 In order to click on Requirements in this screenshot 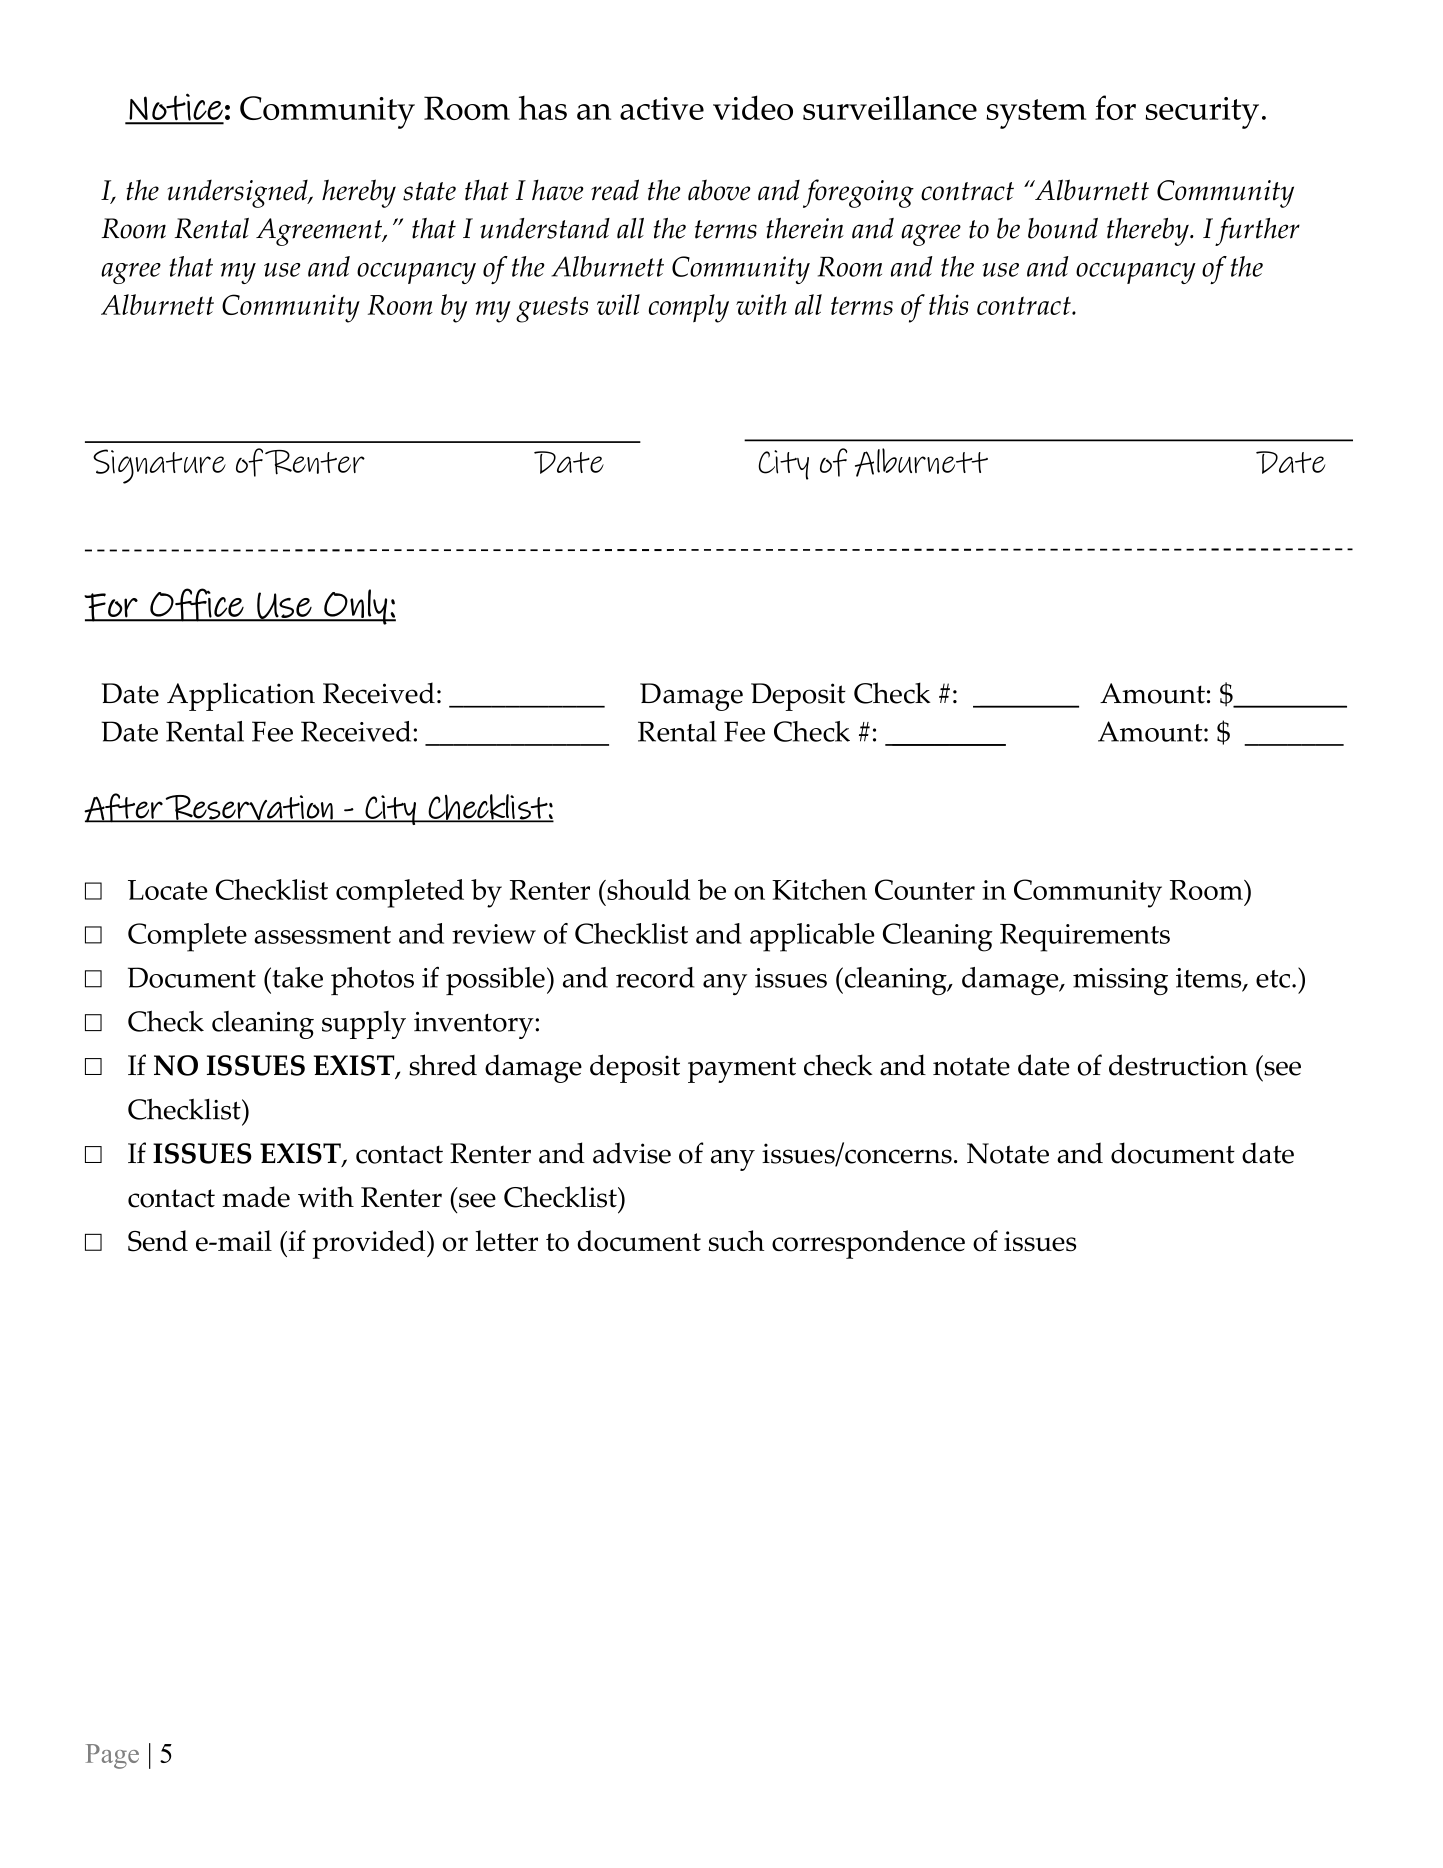, I will do `click(1085, 938)`.
